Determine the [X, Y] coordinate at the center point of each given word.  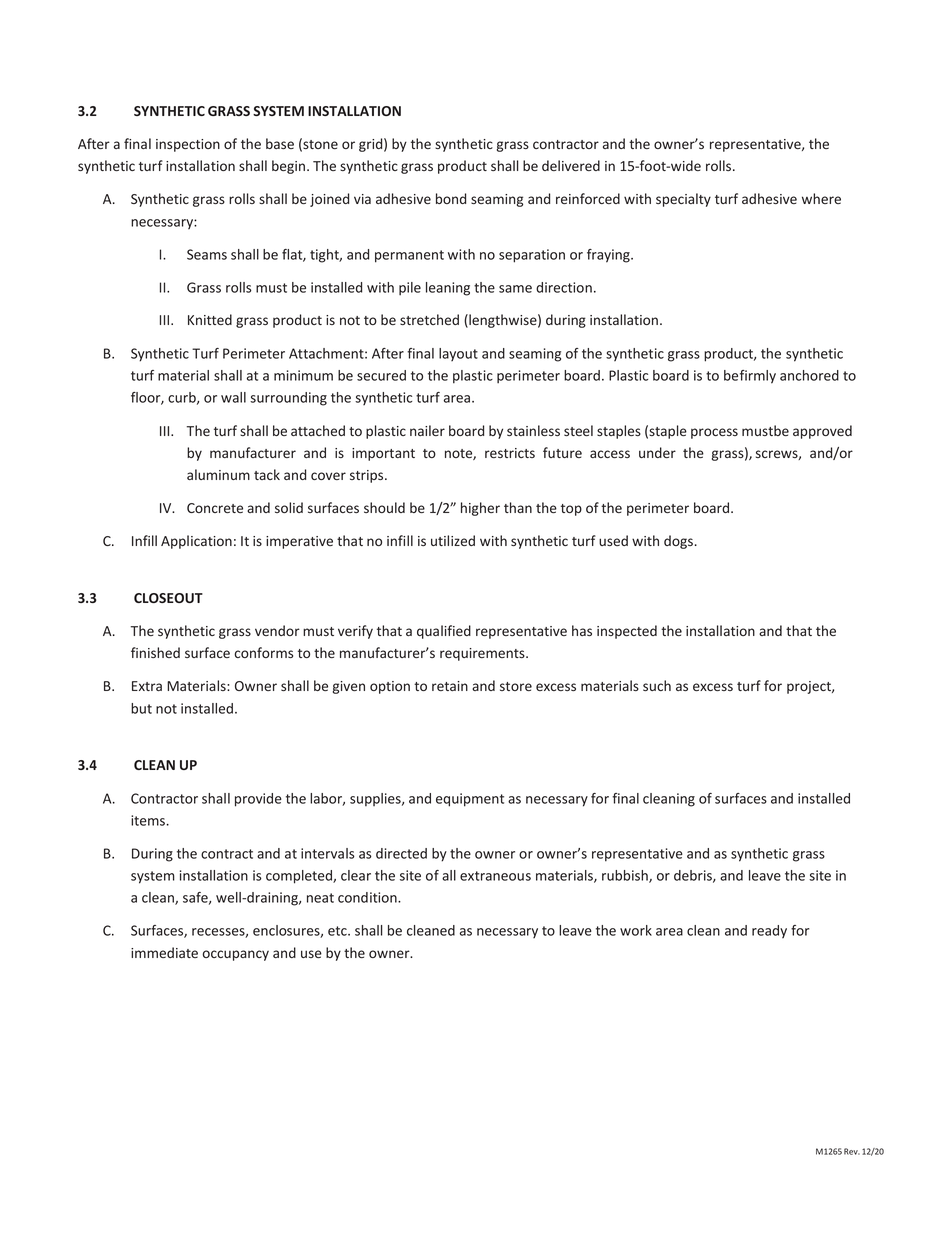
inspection [188, 145]
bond [451, 198]
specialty [683, 200]
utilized [453, 540]
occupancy [235, 955]
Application [196, 542]
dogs [678, 542]
